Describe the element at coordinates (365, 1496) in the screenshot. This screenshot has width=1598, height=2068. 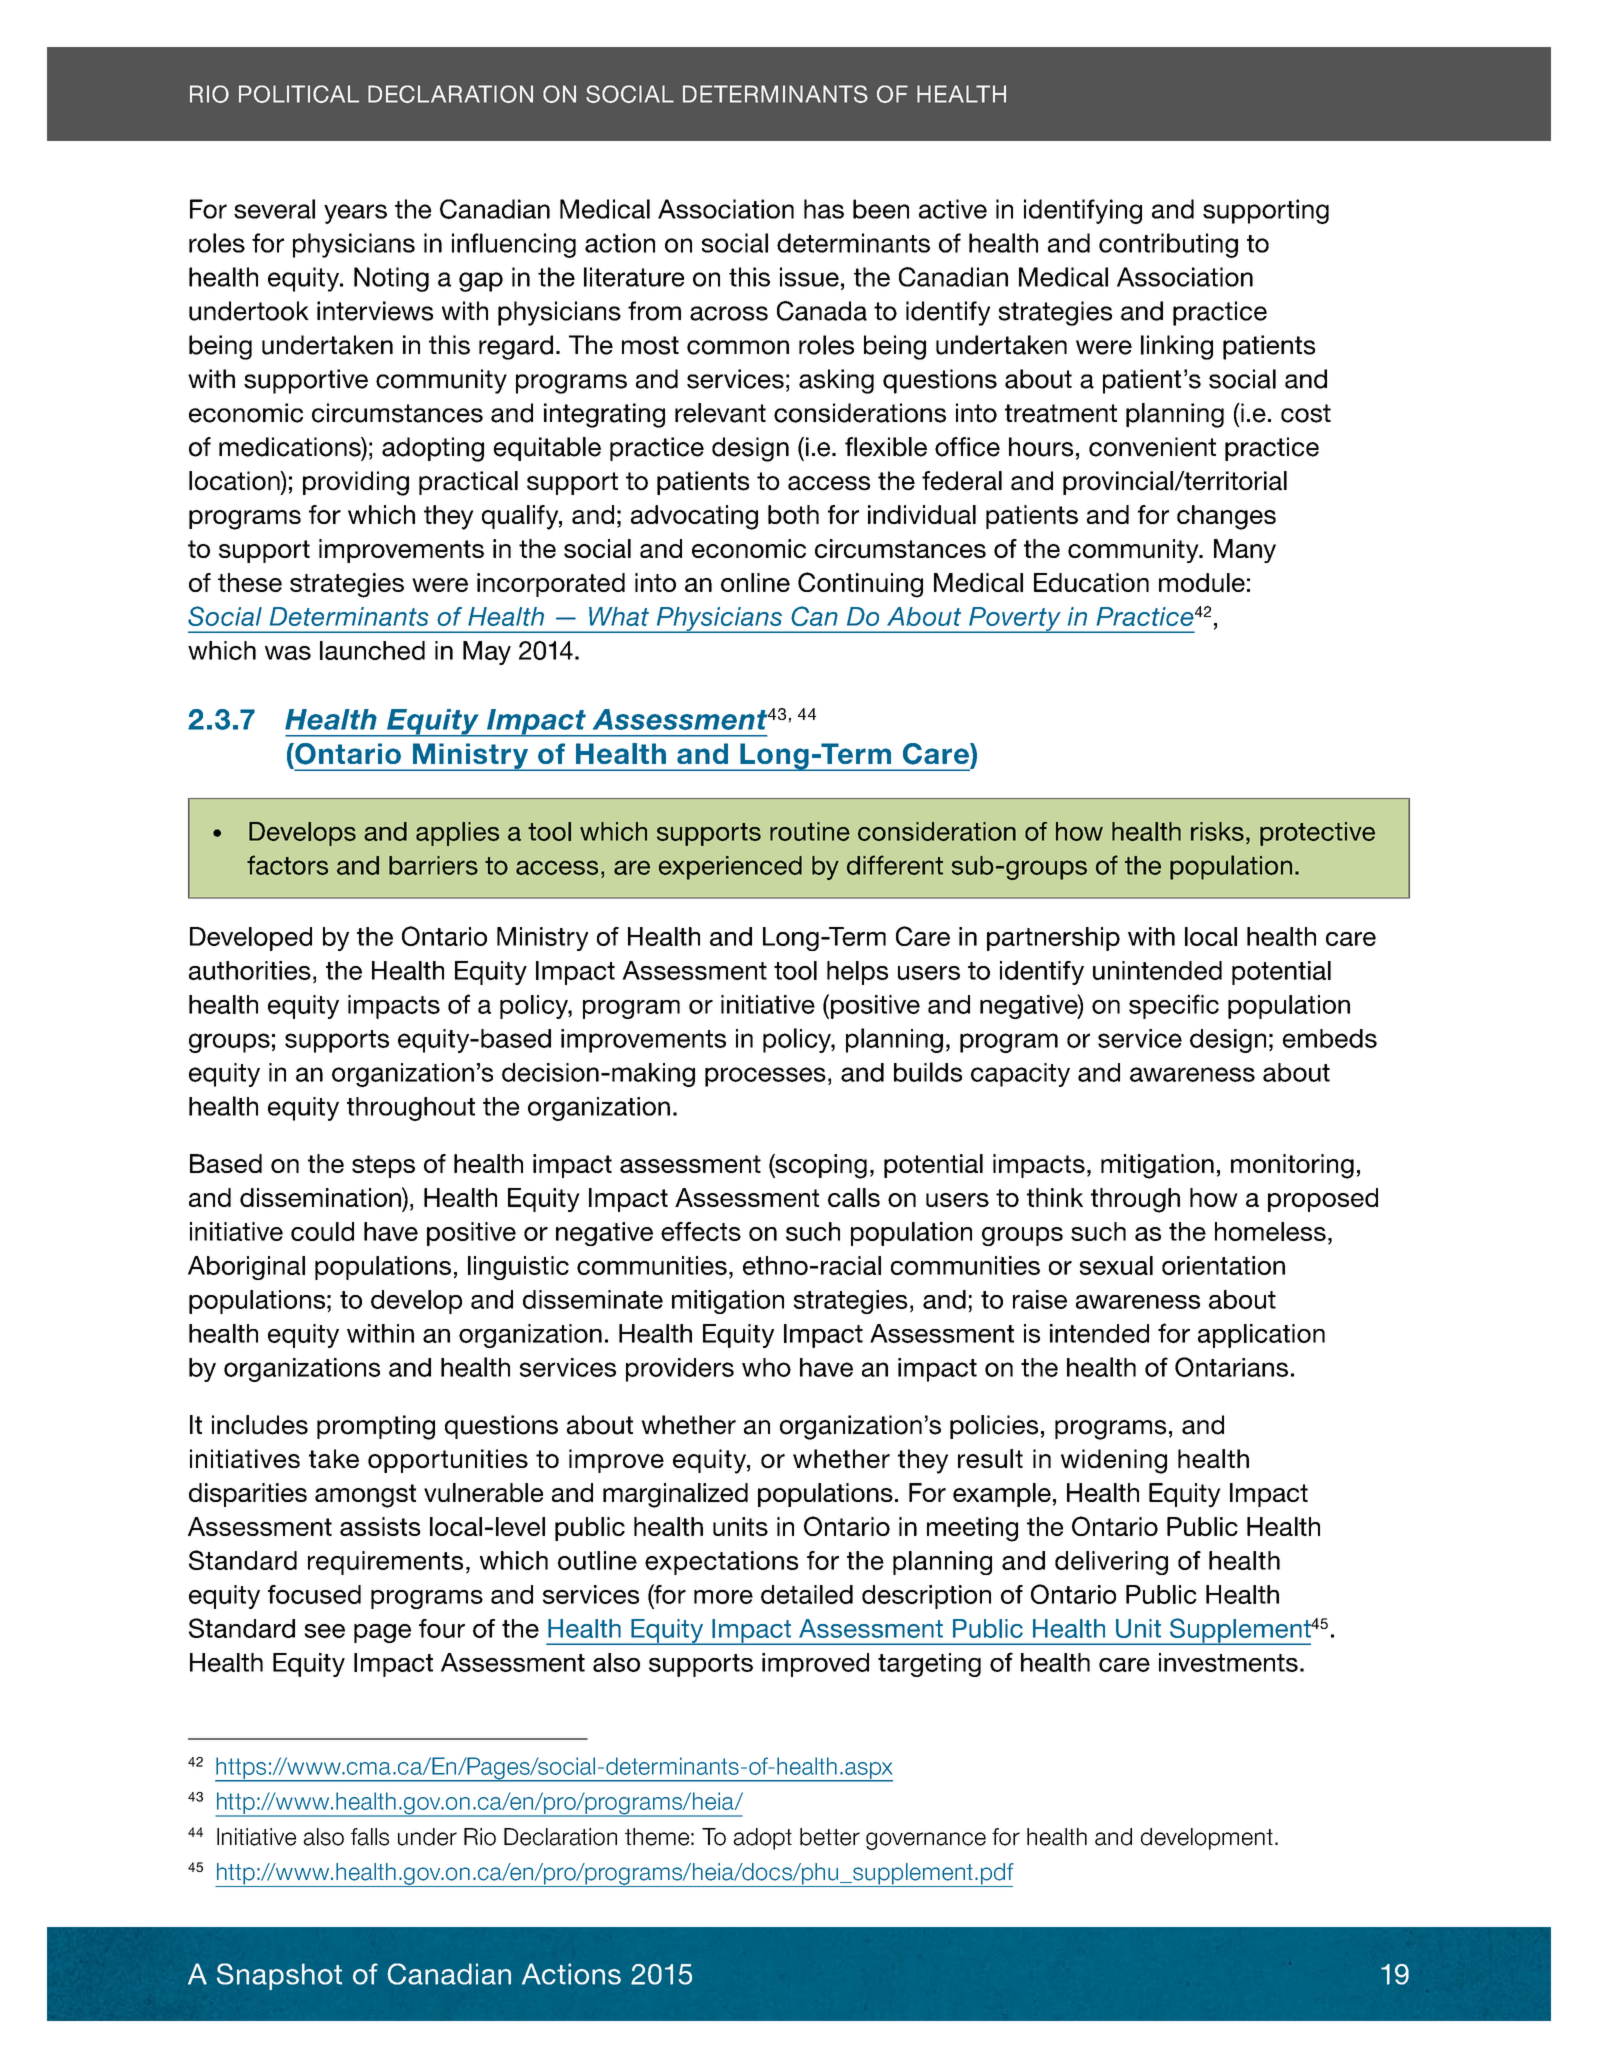
I see `amongst` at that location.
